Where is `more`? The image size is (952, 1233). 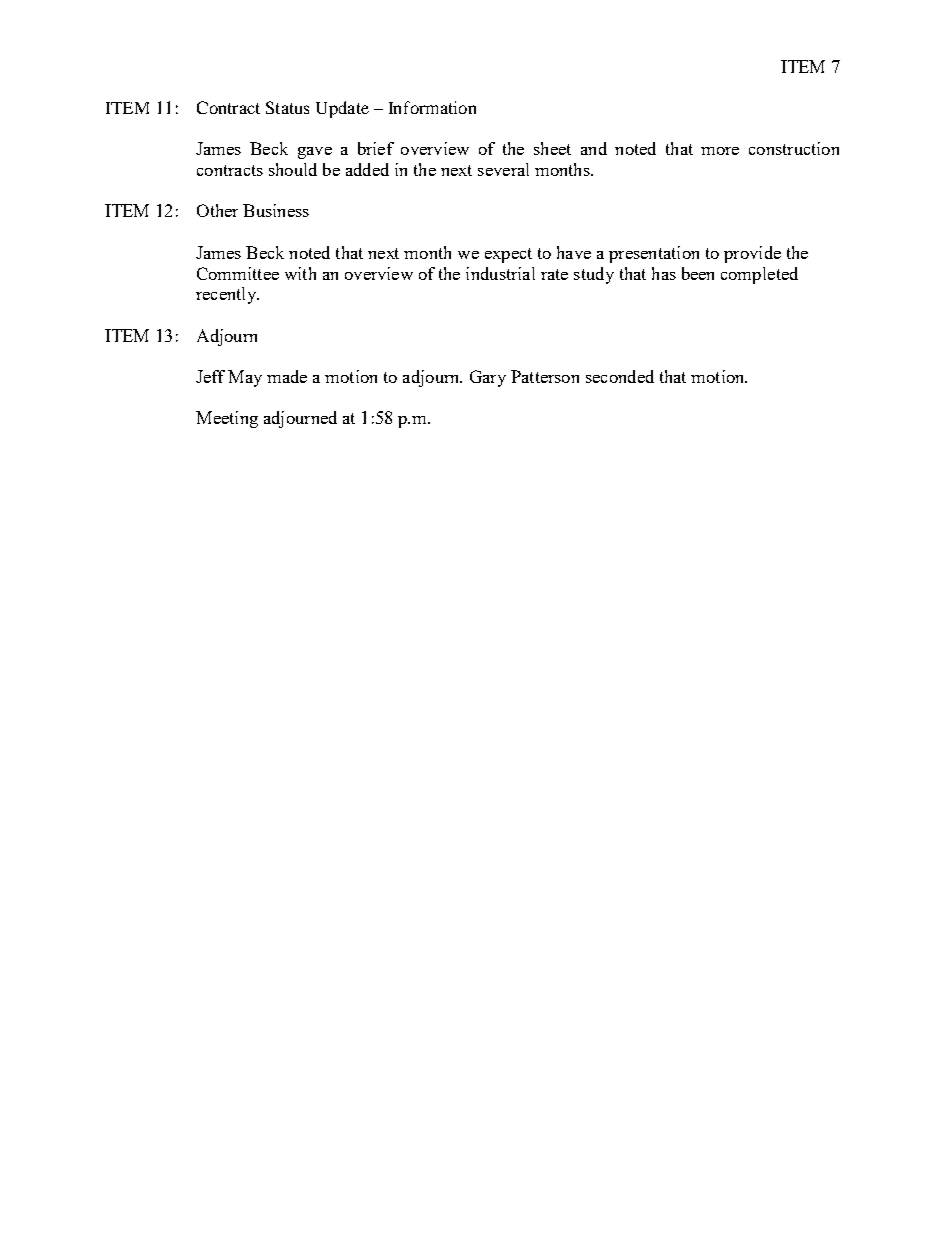
more is located at coordinates (720, 151).
